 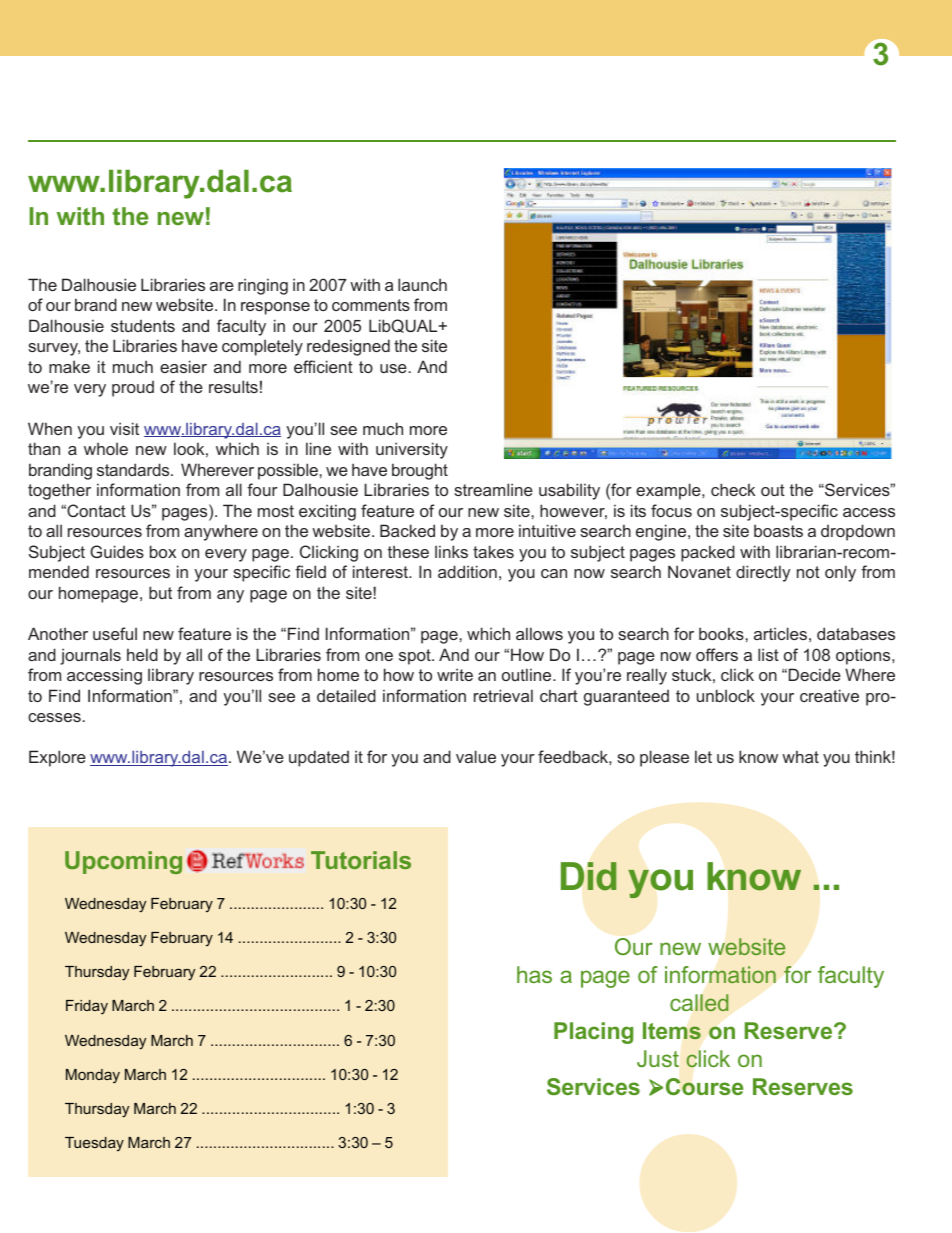 What do you see at coordinates (503, 695) in the document?
I see `retrieval` at bounding box center [503, 695].
